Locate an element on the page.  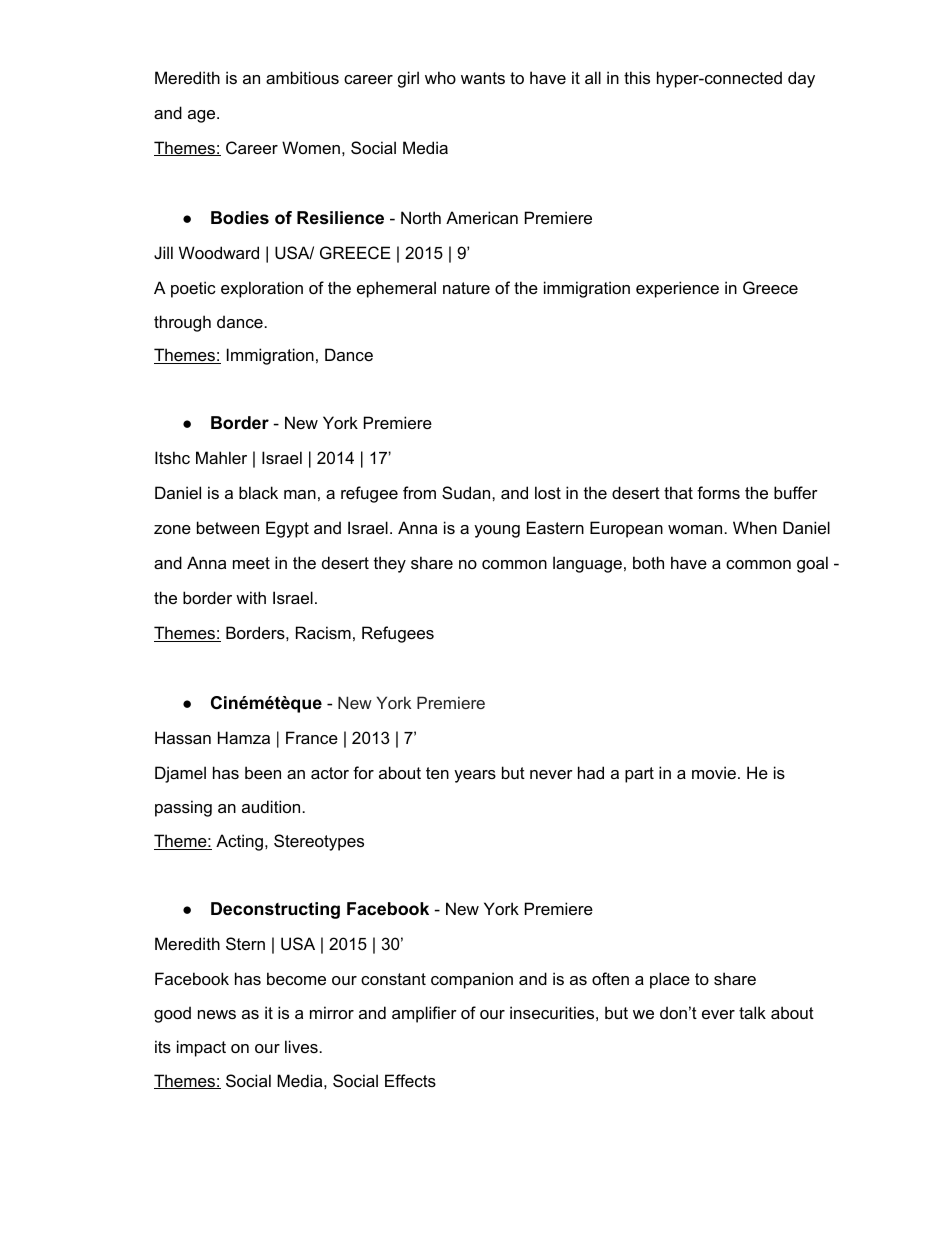
meet is located at coordinates (251, 563).
